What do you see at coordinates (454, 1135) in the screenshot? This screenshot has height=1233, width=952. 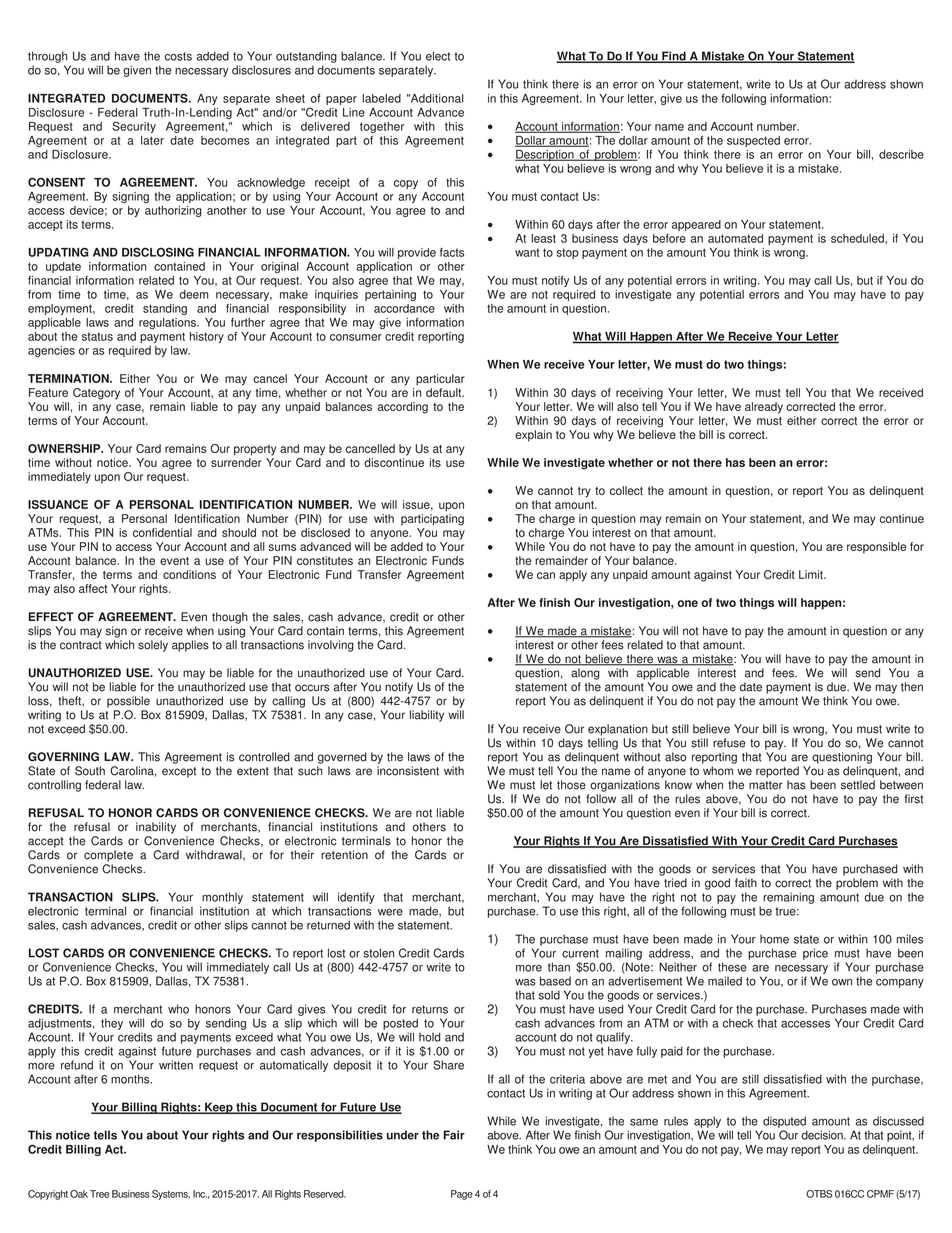 I see `Fair` at bounding box center [454, 1135].
